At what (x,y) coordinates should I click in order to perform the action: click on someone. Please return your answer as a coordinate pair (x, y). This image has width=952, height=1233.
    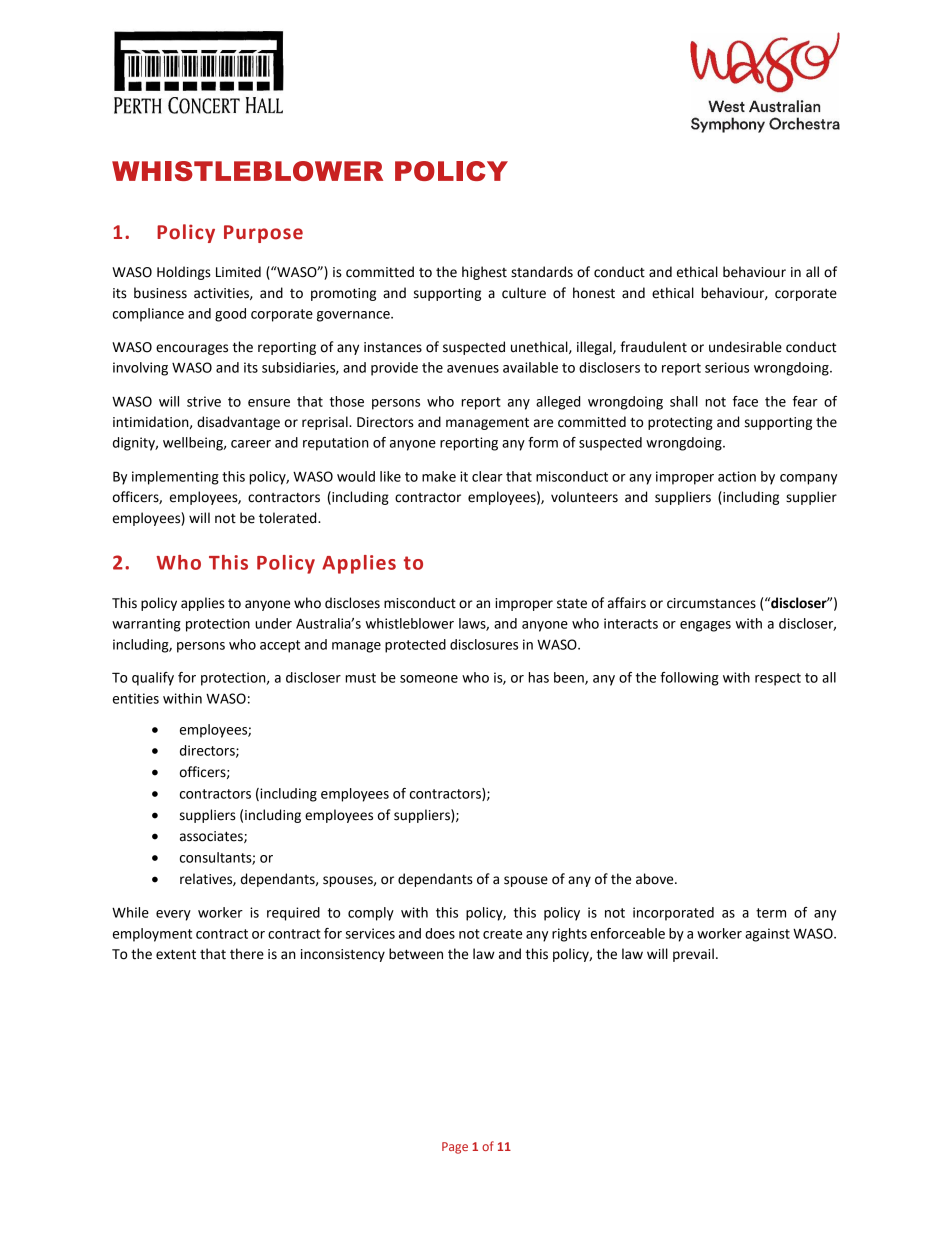
    Looking at the image, I should click on (429, 679).
